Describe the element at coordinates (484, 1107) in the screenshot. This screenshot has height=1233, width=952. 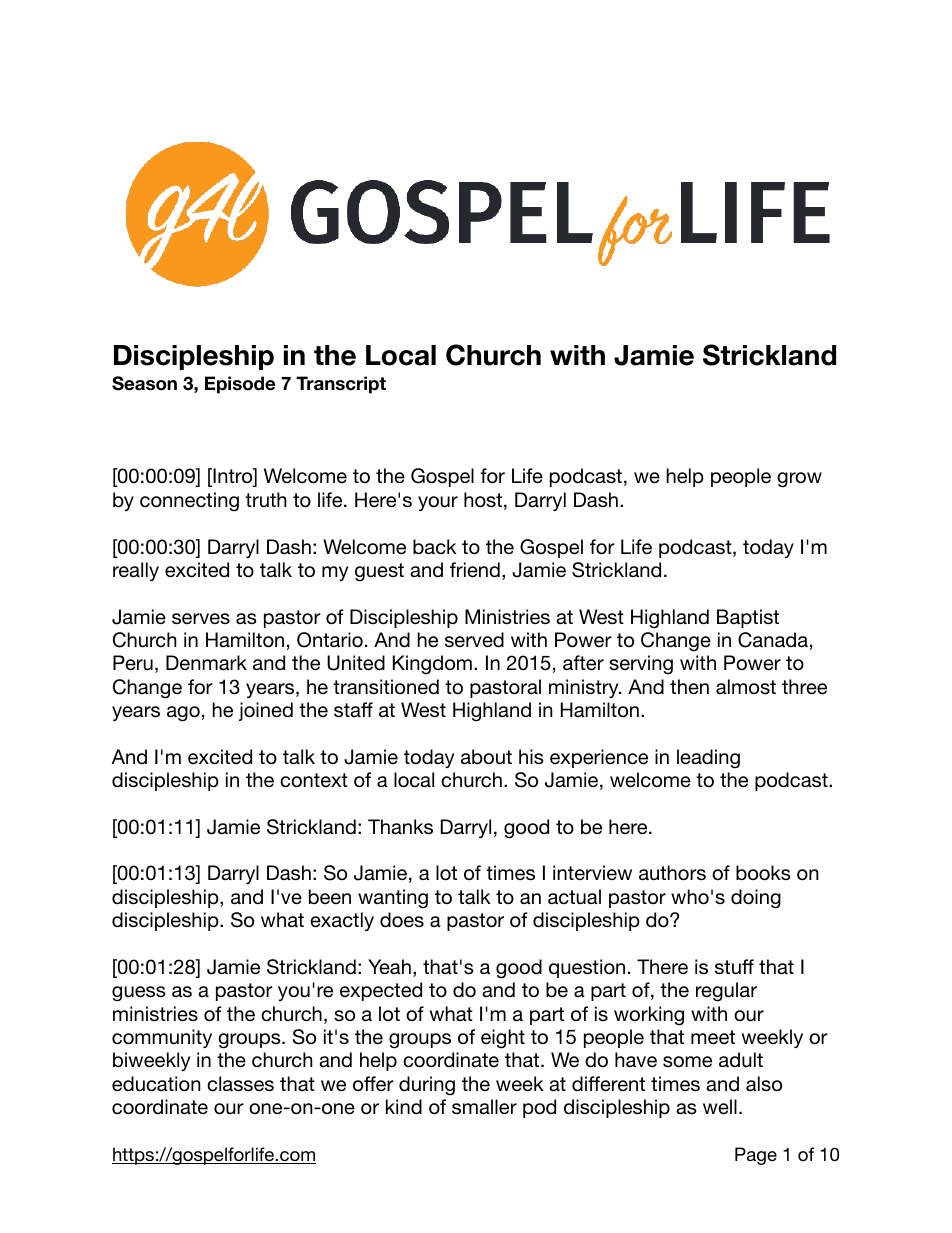
I see `smaller` at that location.
